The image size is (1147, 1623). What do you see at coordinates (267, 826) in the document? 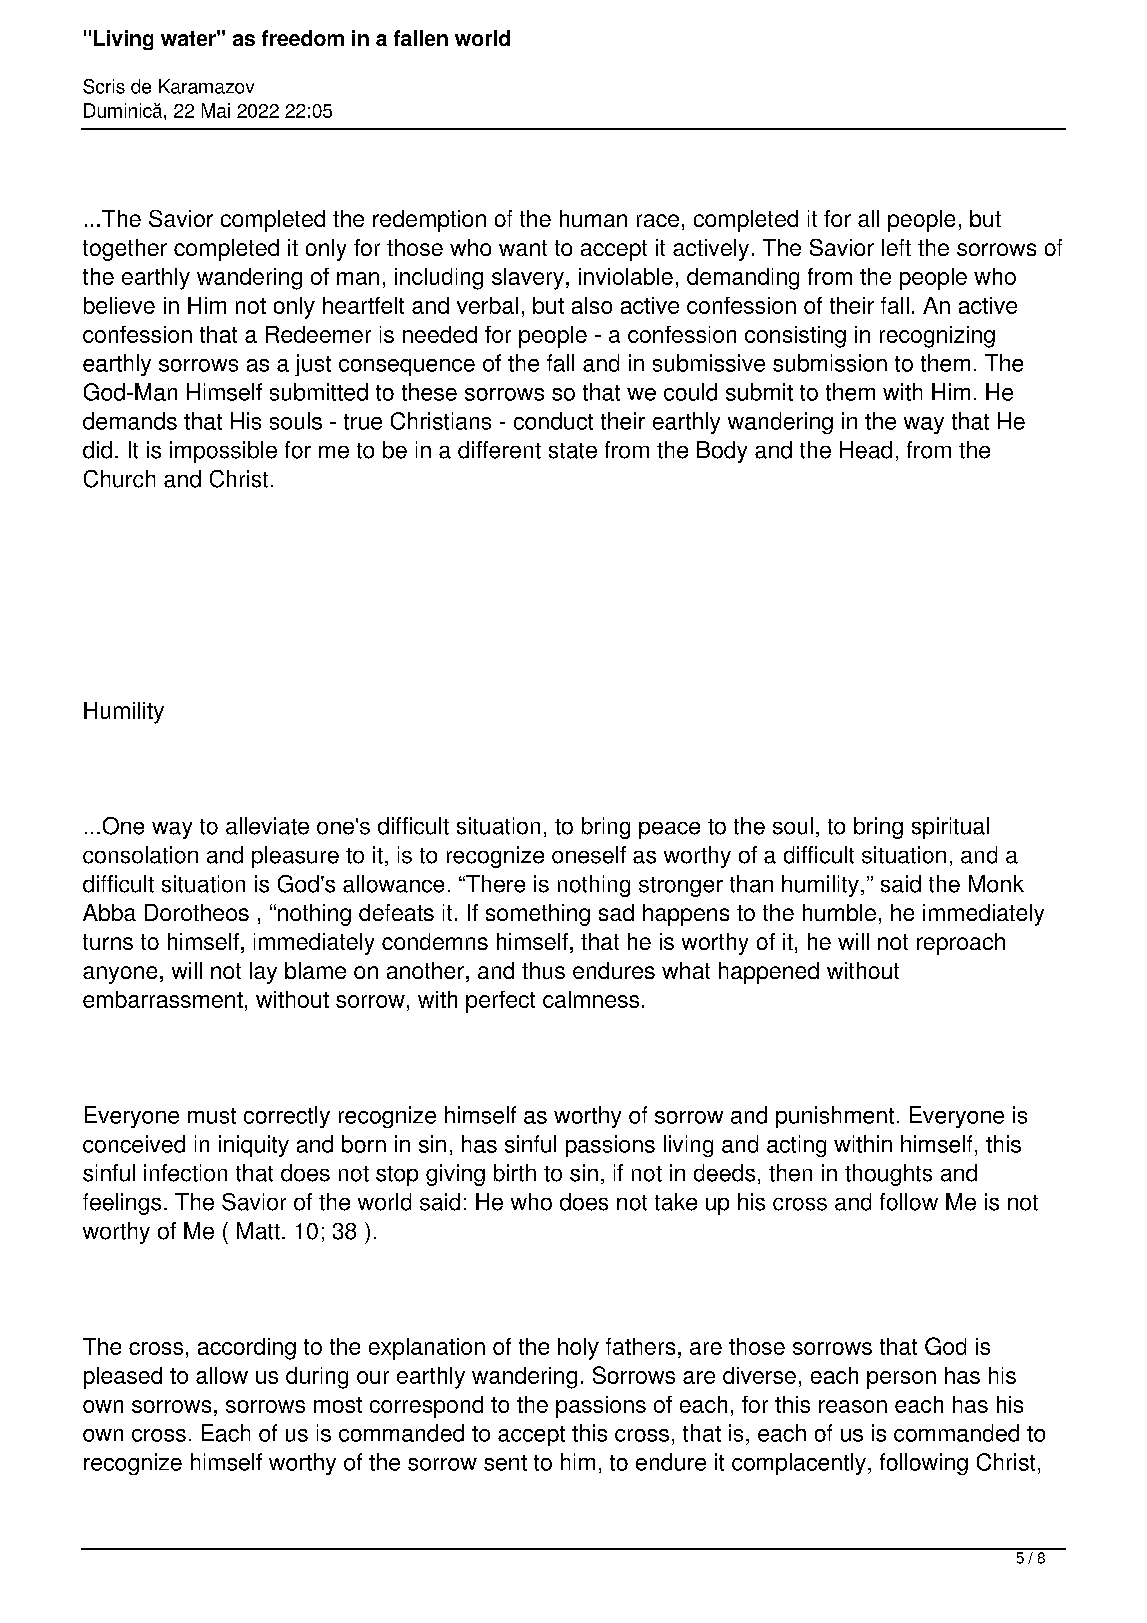
I see `alleviate` at bounding box center [267, 826].
